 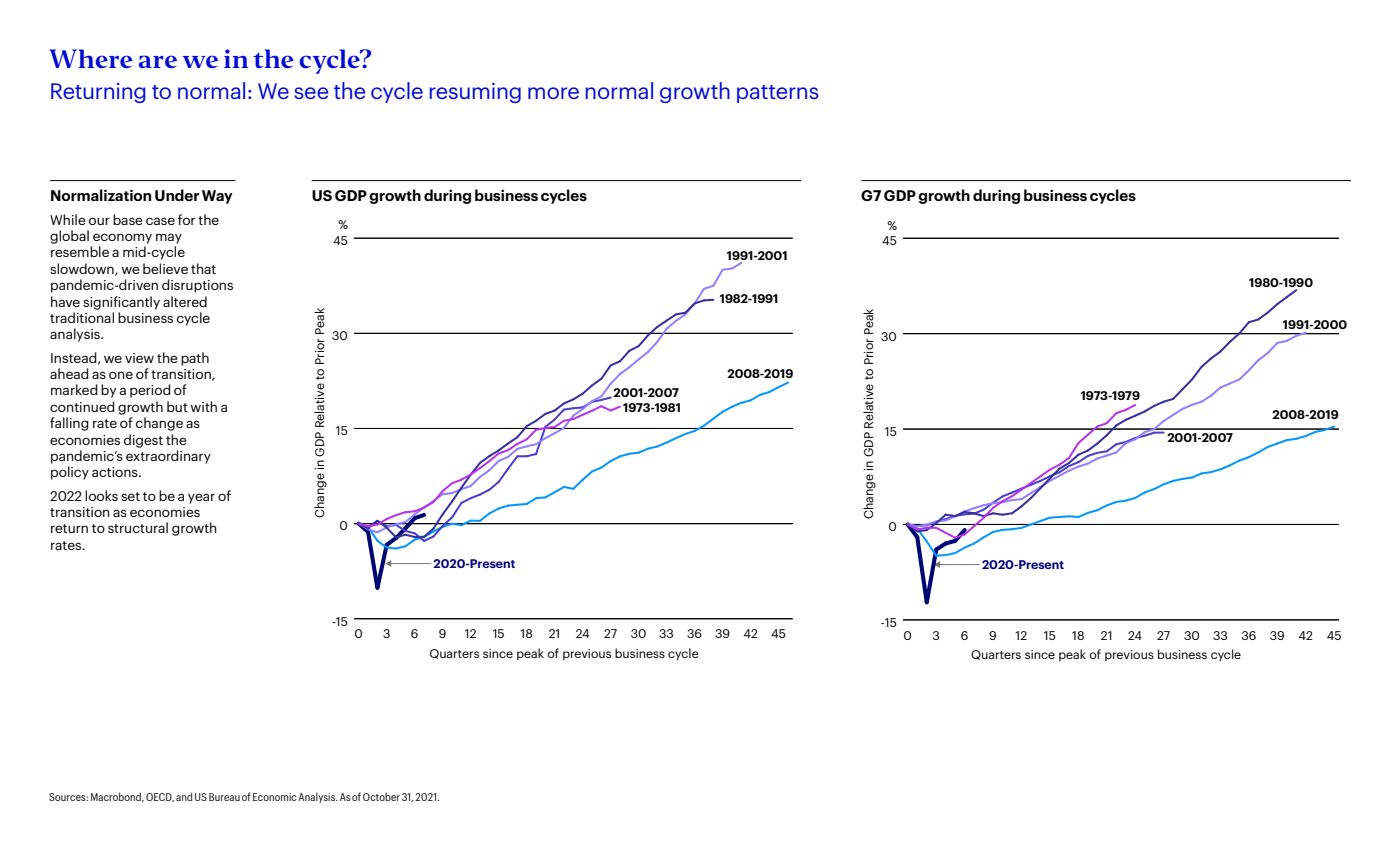 I want to click on digest, so click(x=143, y=441).
